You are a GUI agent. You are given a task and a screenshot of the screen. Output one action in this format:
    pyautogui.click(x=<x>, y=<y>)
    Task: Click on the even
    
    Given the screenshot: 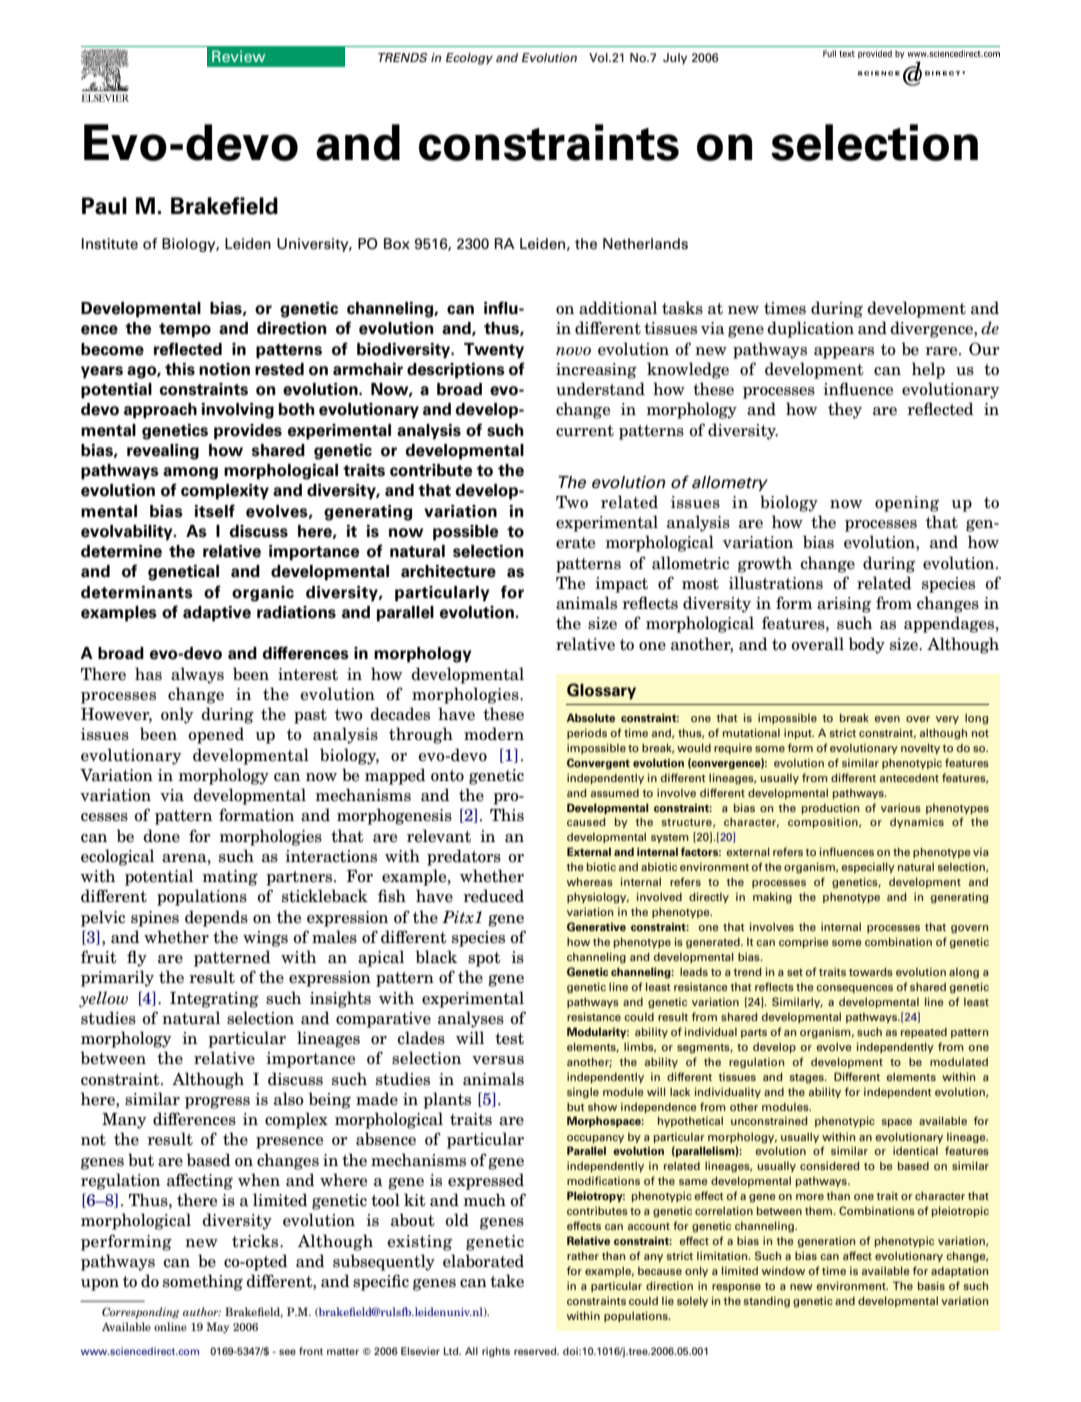 What is the action you would take?
    pyautogui.click(x=887, y=719)
